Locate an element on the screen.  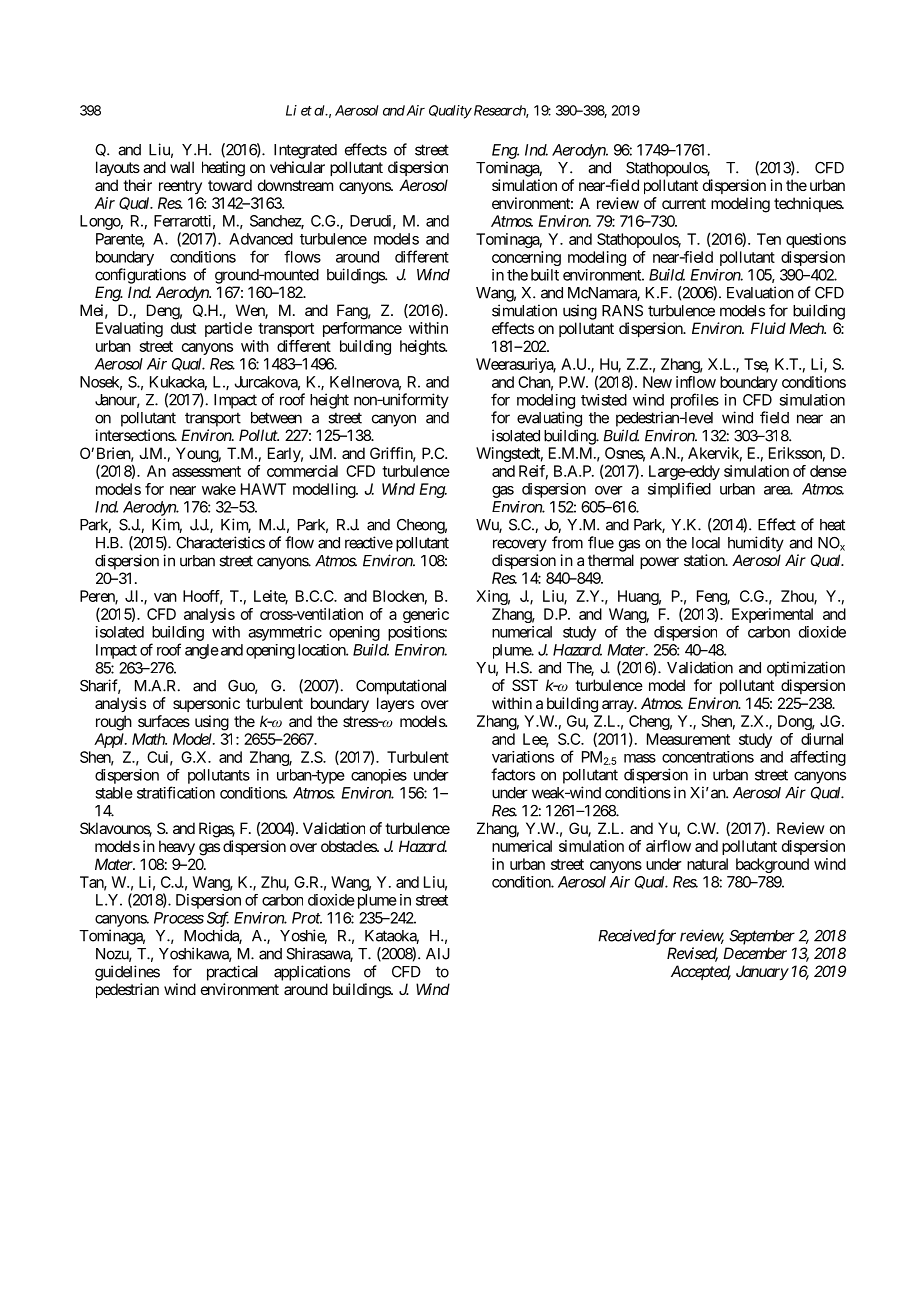
wall is located at coordinates (182, 167).
